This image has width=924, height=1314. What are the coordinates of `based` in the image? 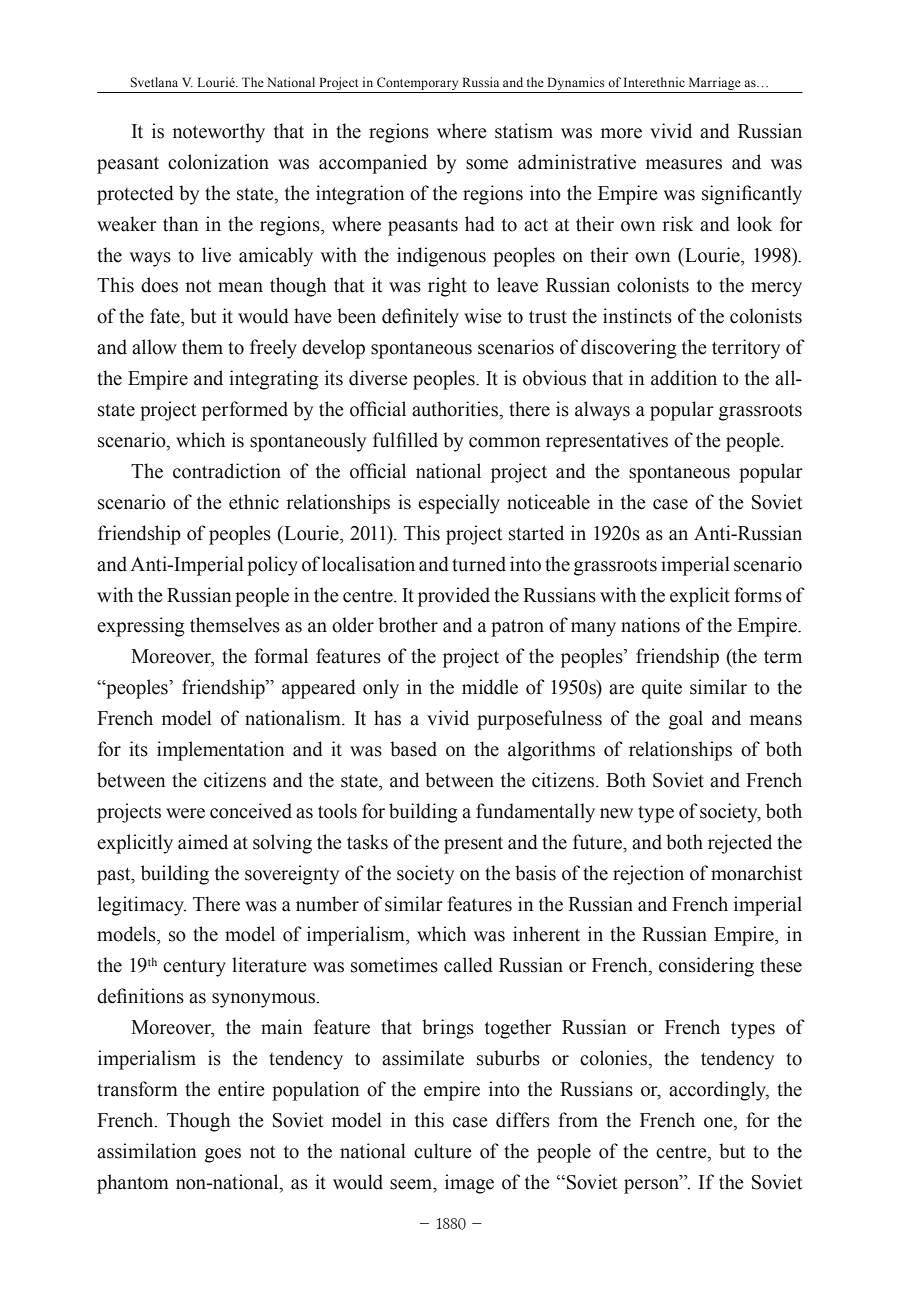 It's located at (413, 749).
